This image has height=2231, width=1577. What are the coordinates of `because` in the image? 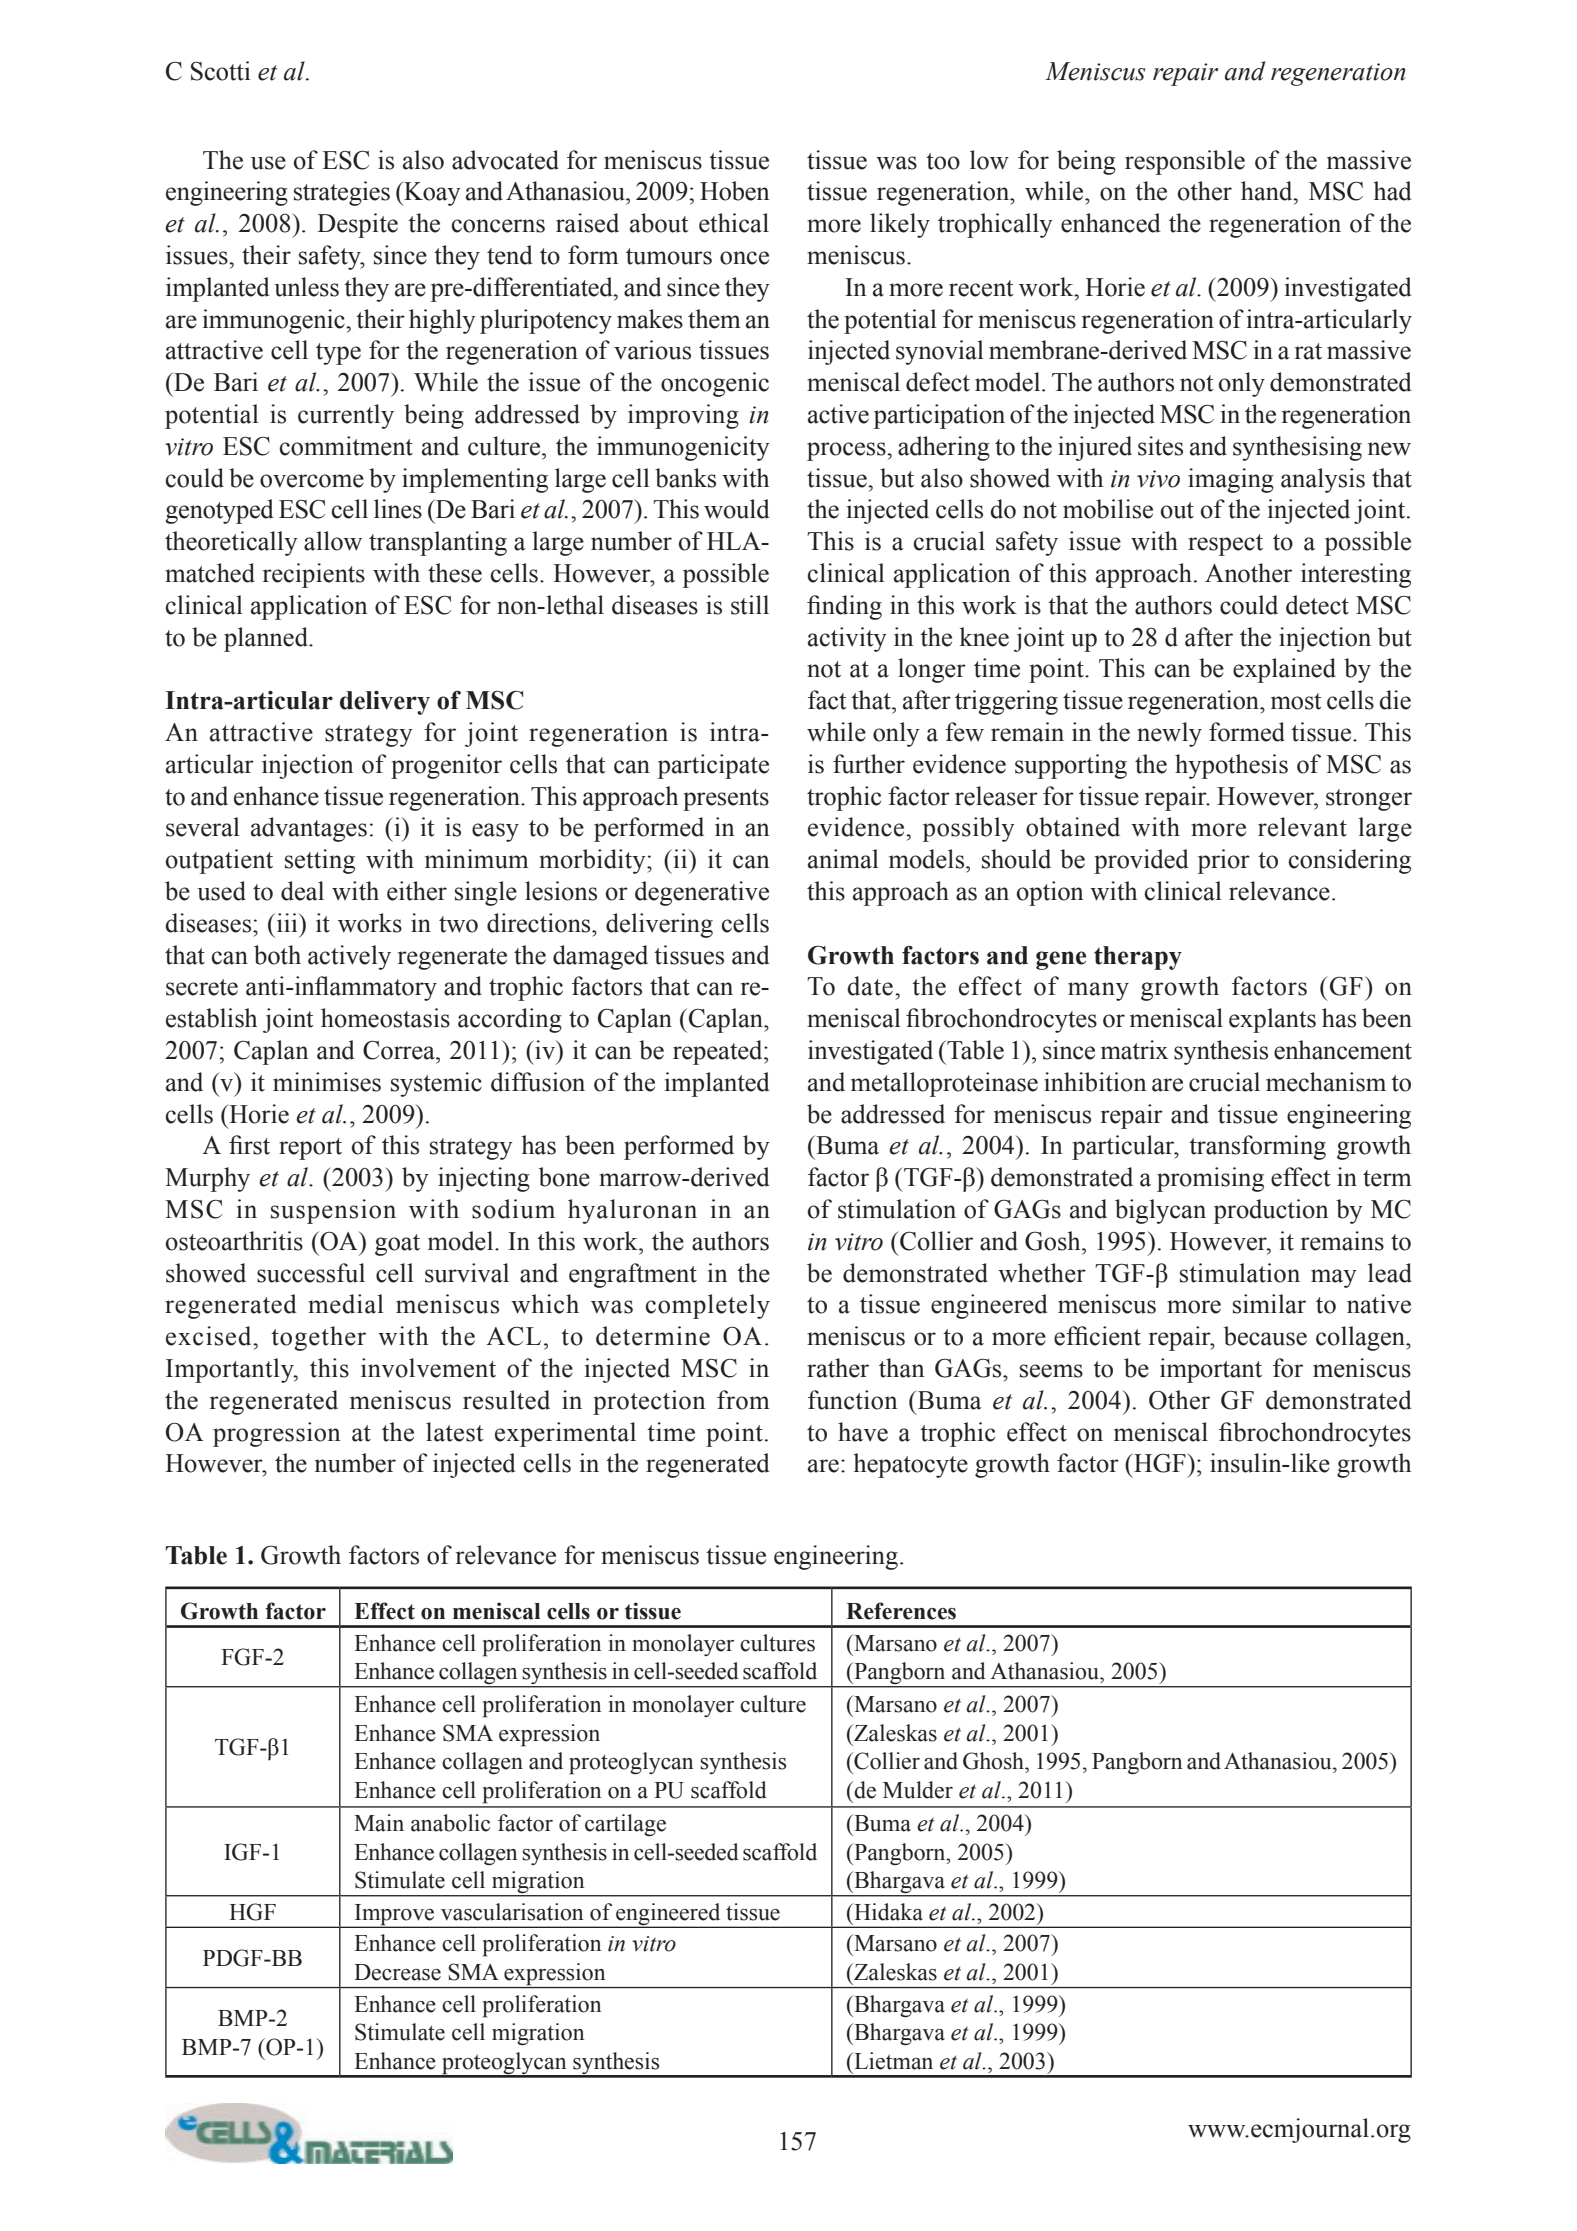 It's located at (1265, 1336).
